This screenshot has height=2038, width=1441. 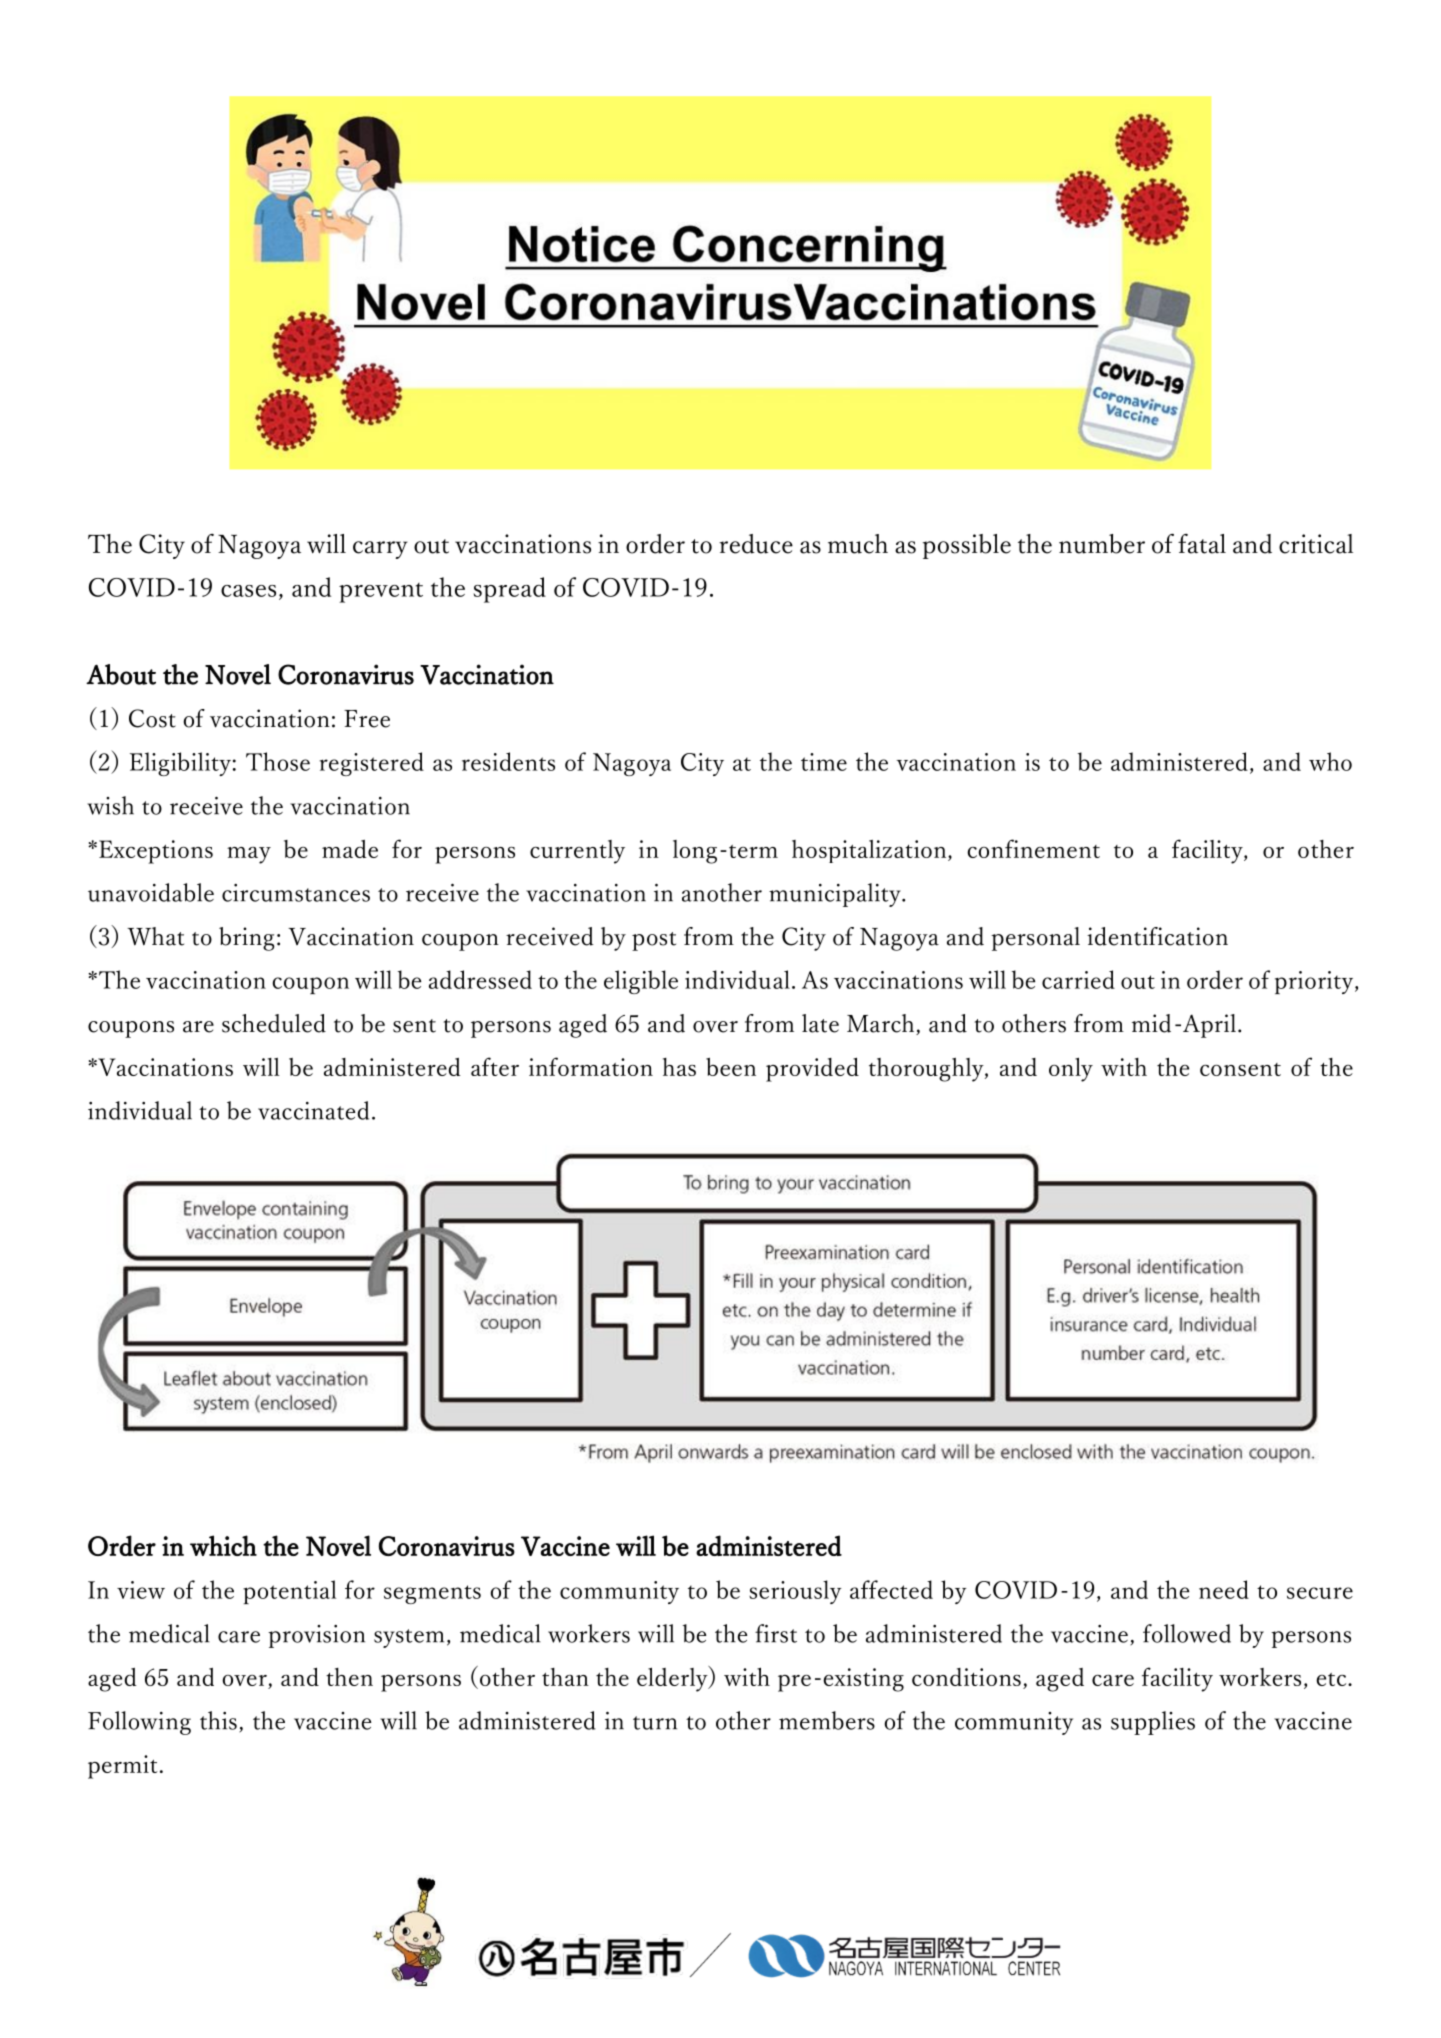 What do you see at coordinates (756, 544) in the screenshot?
I see `reduce` at bounding box center [756, 544].
